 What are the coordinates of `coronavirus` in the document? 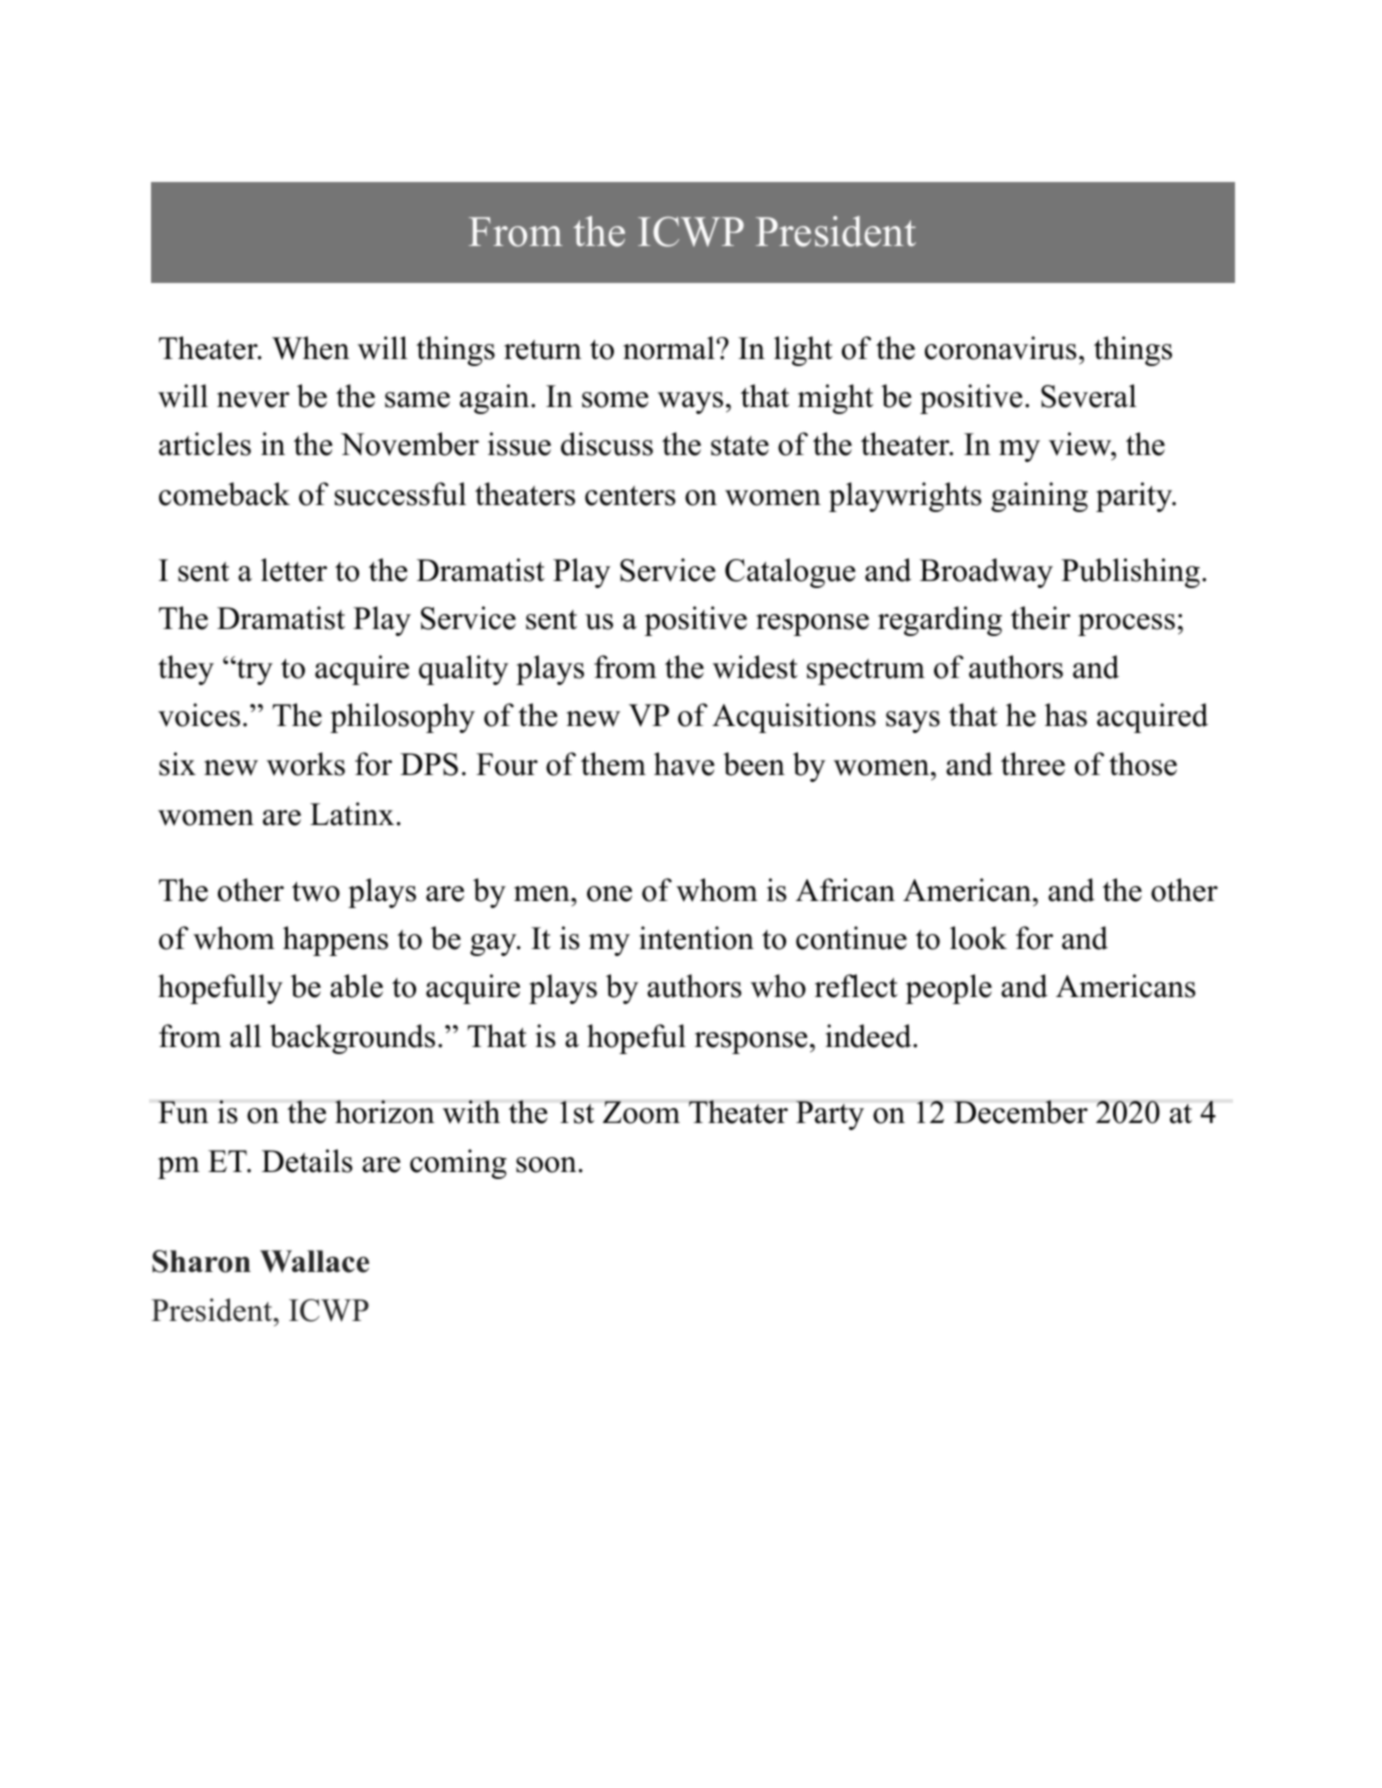 It's located at (1001, 348).
